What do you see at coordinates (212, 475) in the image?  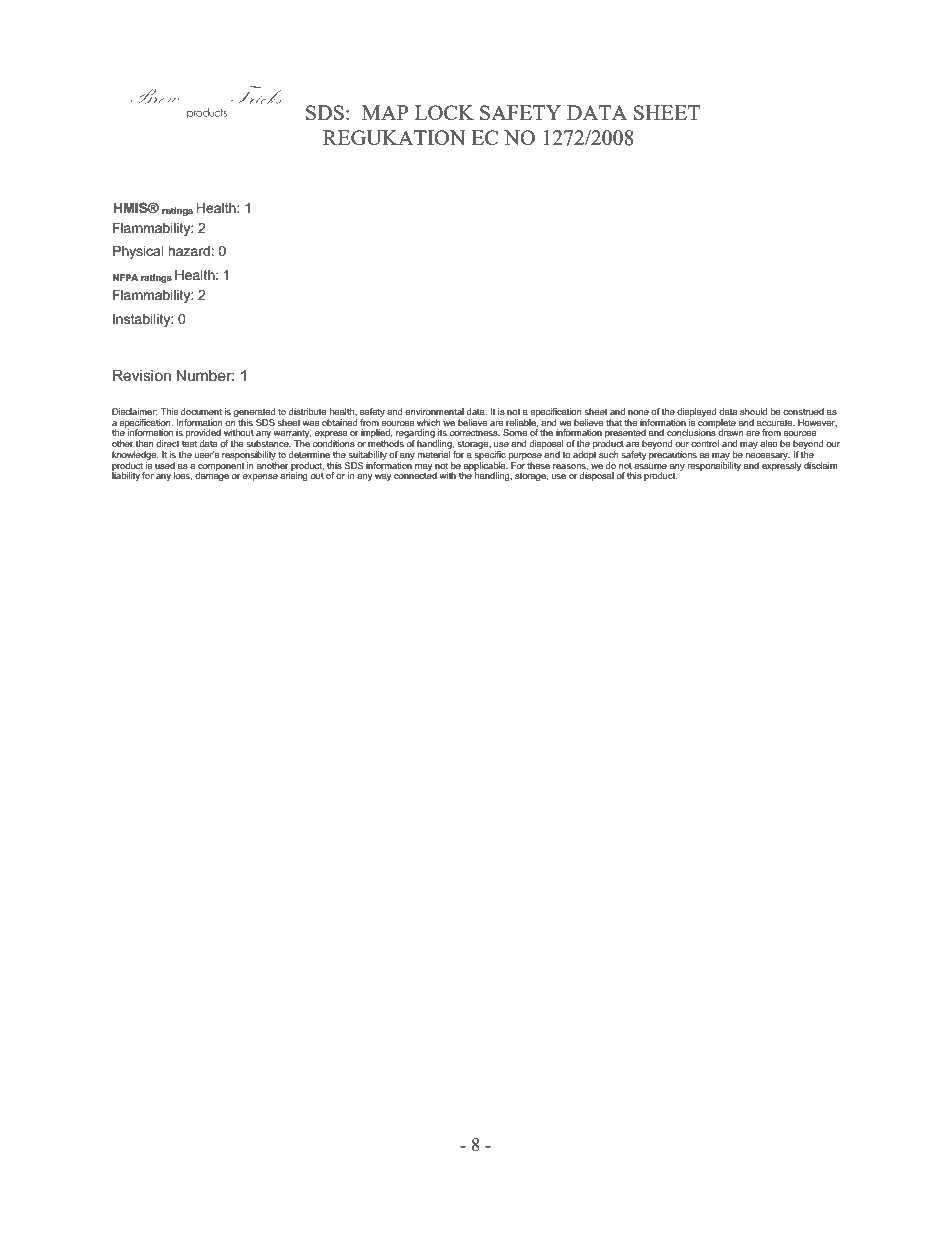 I see `damage` at bounding box center [212, 475].
